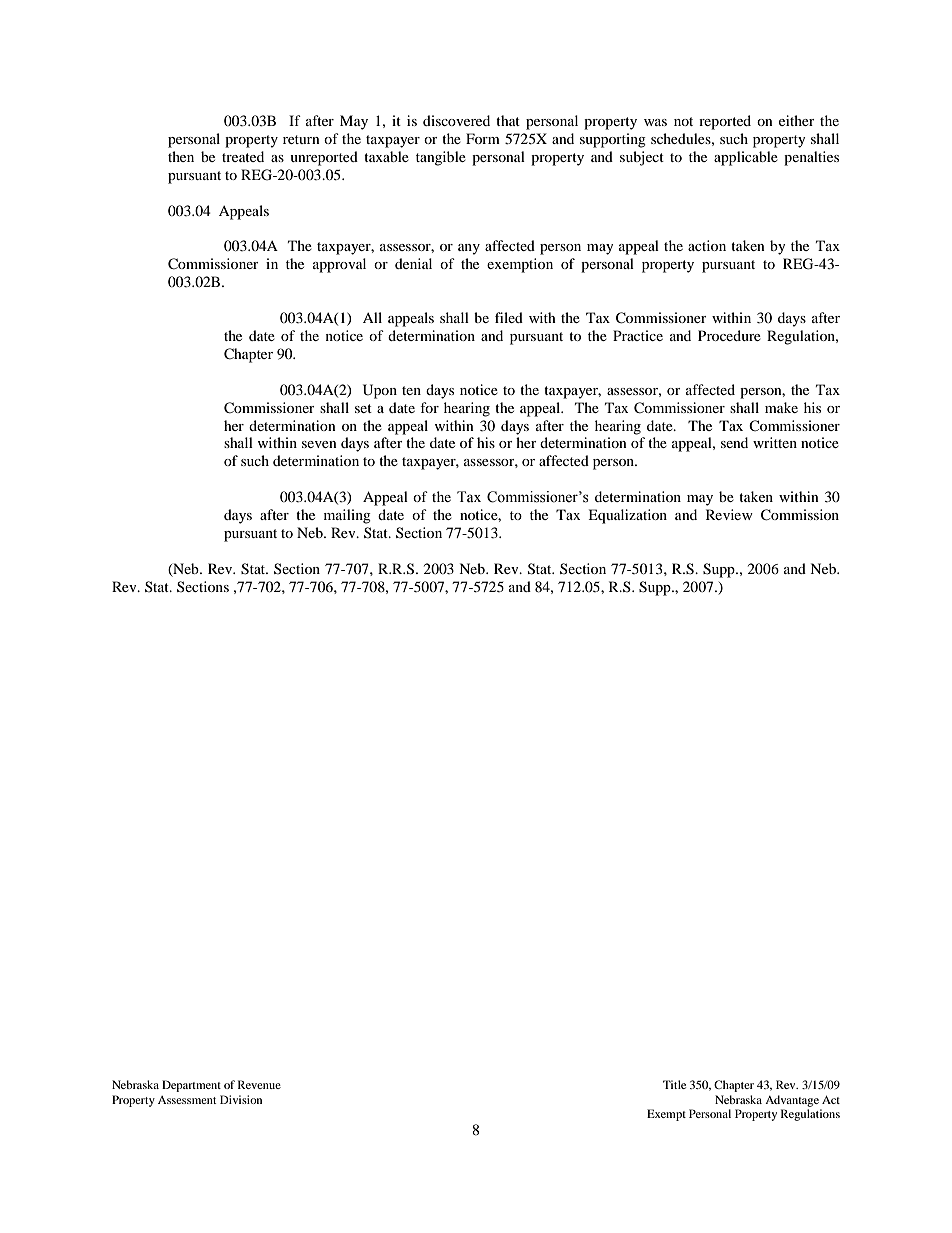 The width and height of the document is (952, 1233). Describe the element at coordinates (243, 156) in the document. I see `treated` at that location.
